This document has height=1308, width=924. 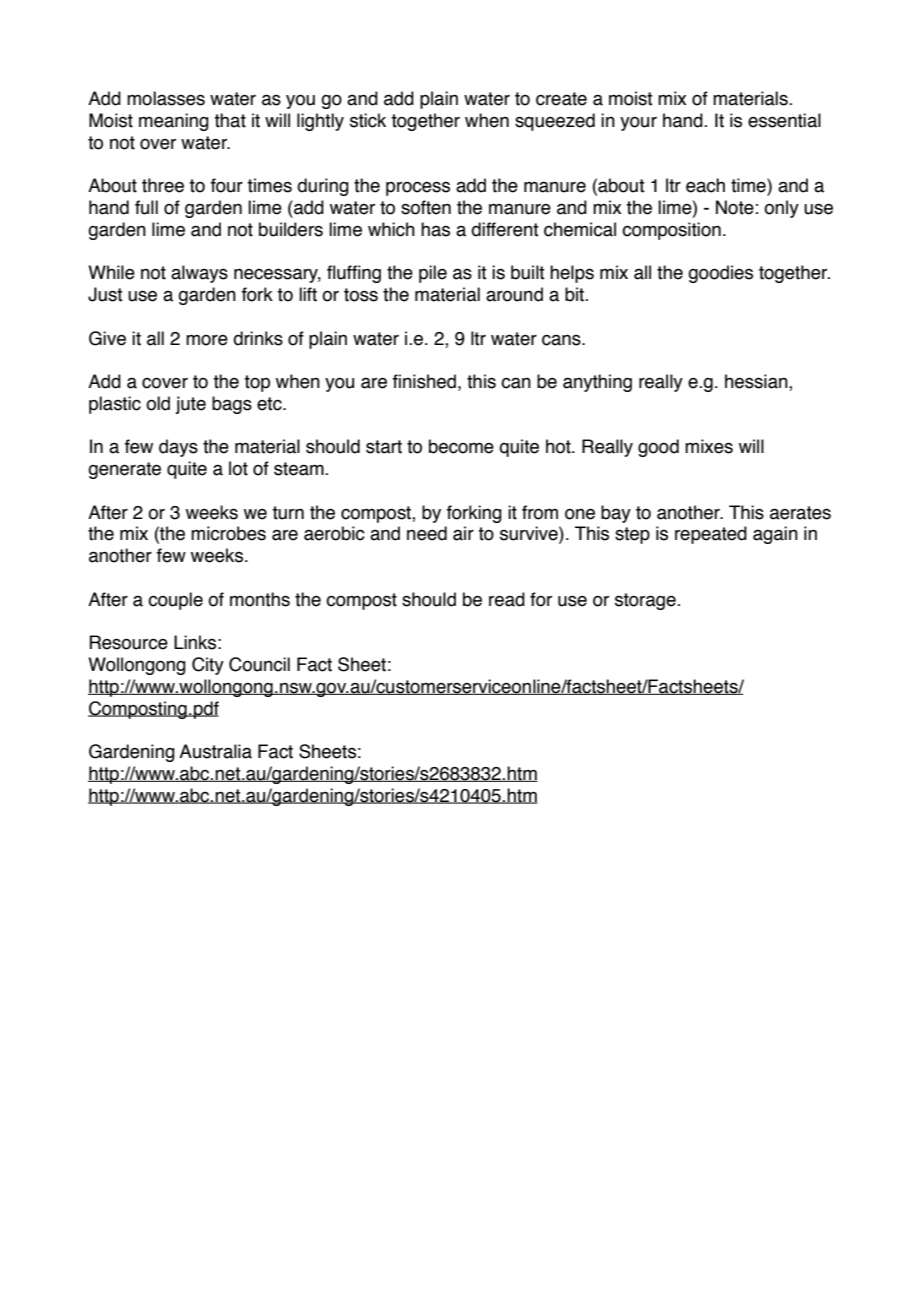 I want to click on essential, so click(x=784, y=120).
